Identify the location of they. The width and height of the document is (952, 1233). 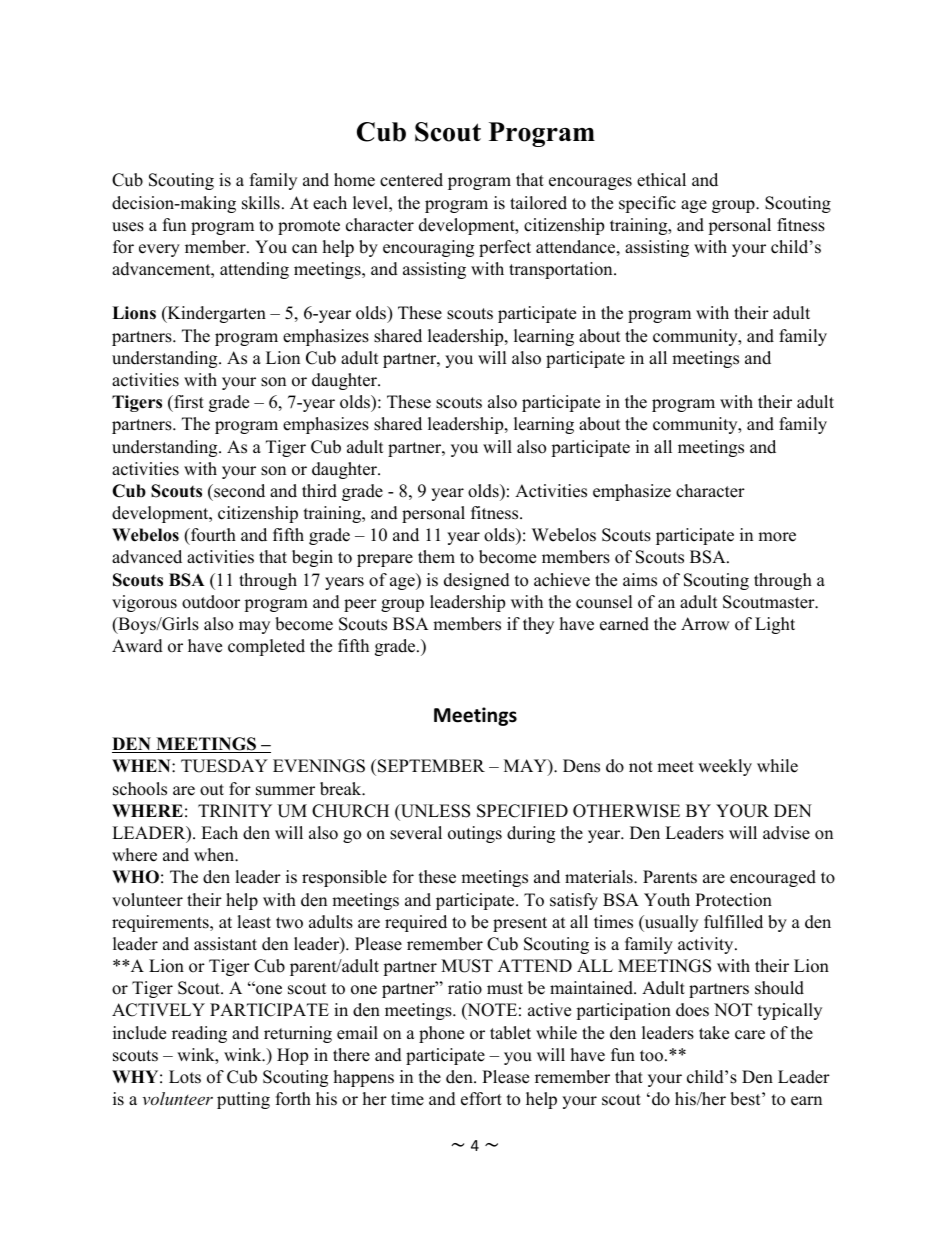
(538, 625).
